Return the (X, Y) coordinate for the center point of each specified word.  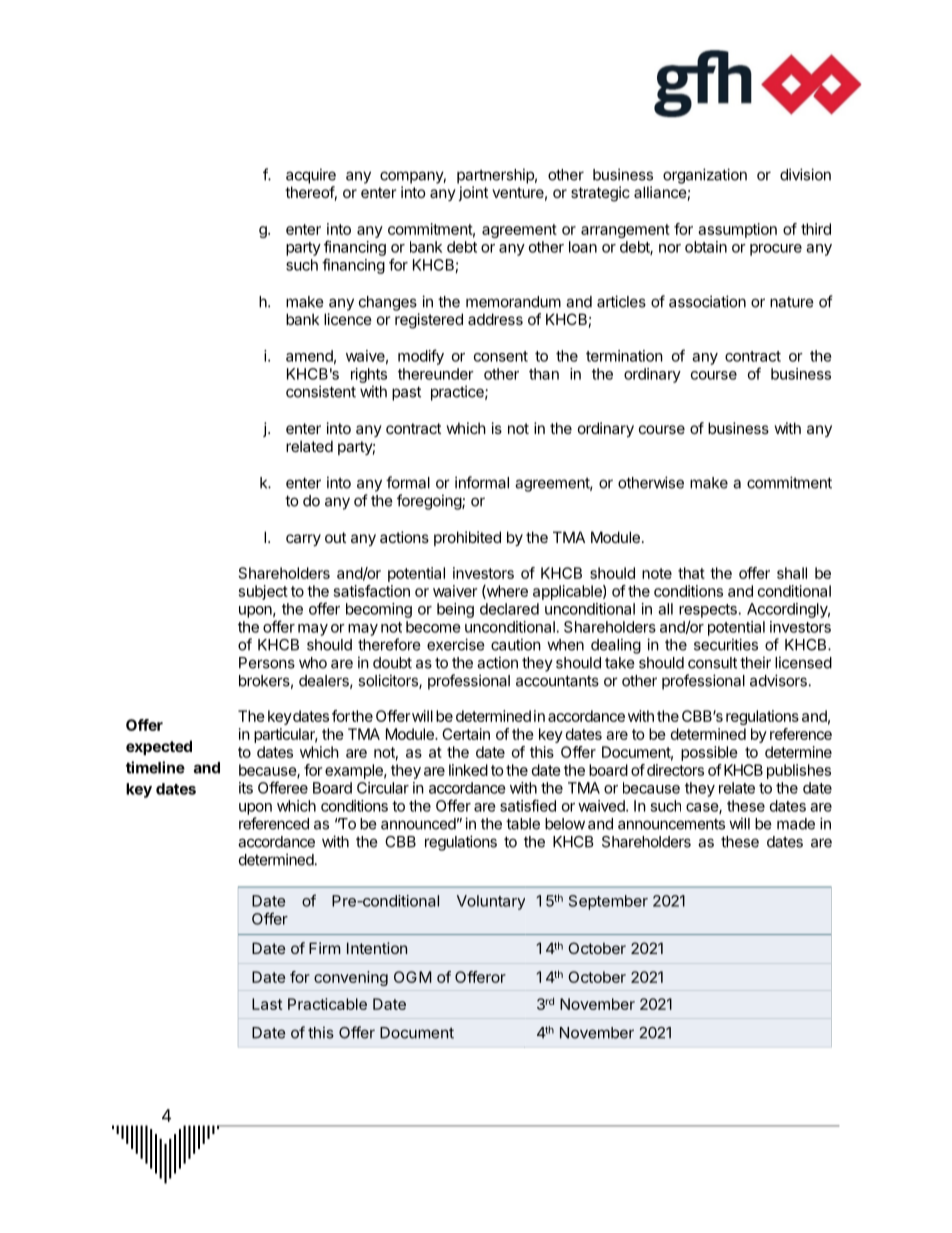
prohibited (467, 538)
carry (303, 540)
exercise (456, 644)
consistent (321, 391)
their (755, 662)
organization (705, 176)
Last (267, 1004)
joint (473, 193)
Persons (267, 663)
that (691, 573)
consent (501, 356)
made (796, 824)
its (246, 788)
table (523, 824)
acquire (311, 176)
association (707, 301)
